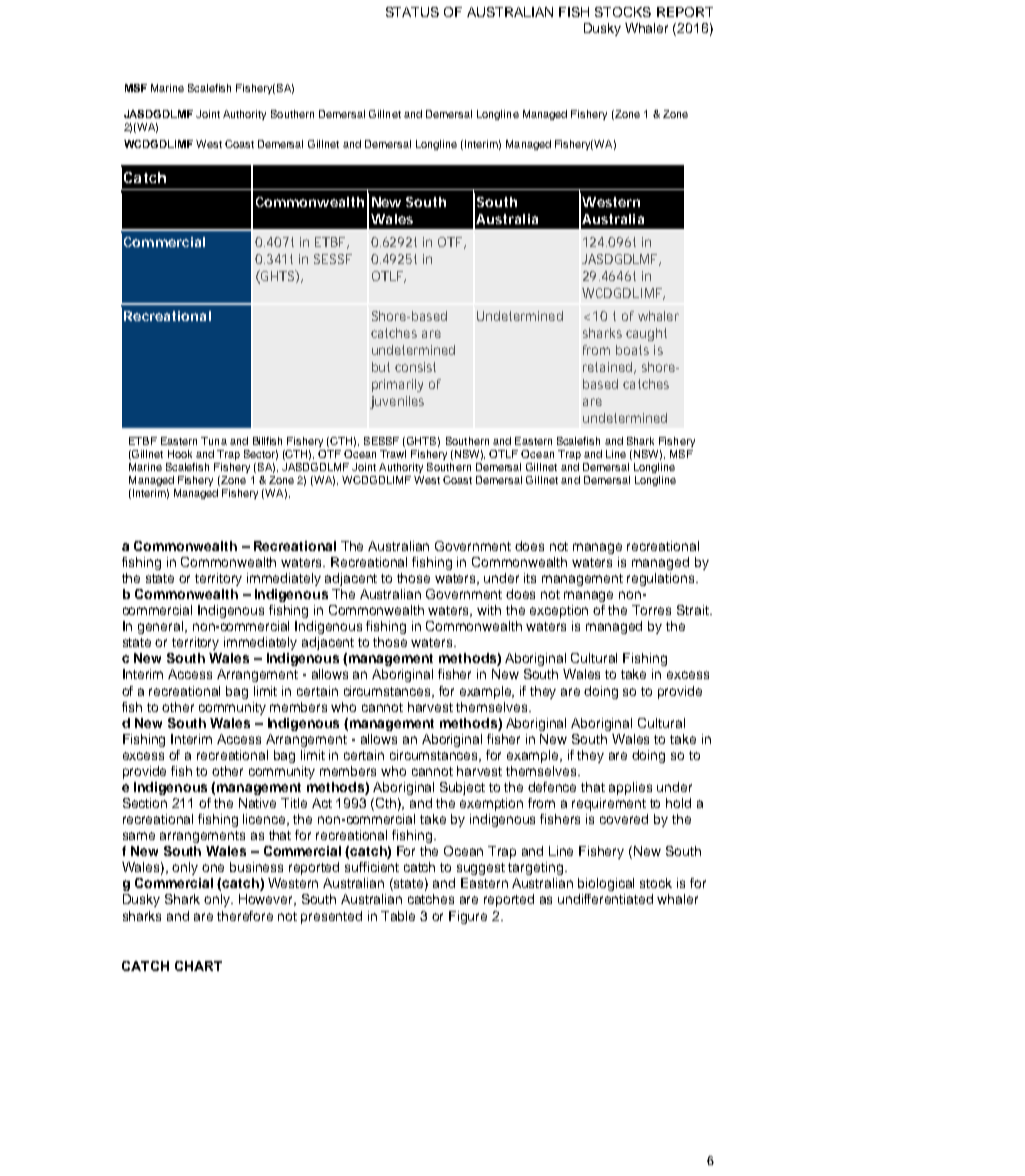 This screenshot has height=1176, width=1025. What do you see at coordinates (412, 12) in the screenshot?
I see `STATUS` at bounding box center [412, 12].
